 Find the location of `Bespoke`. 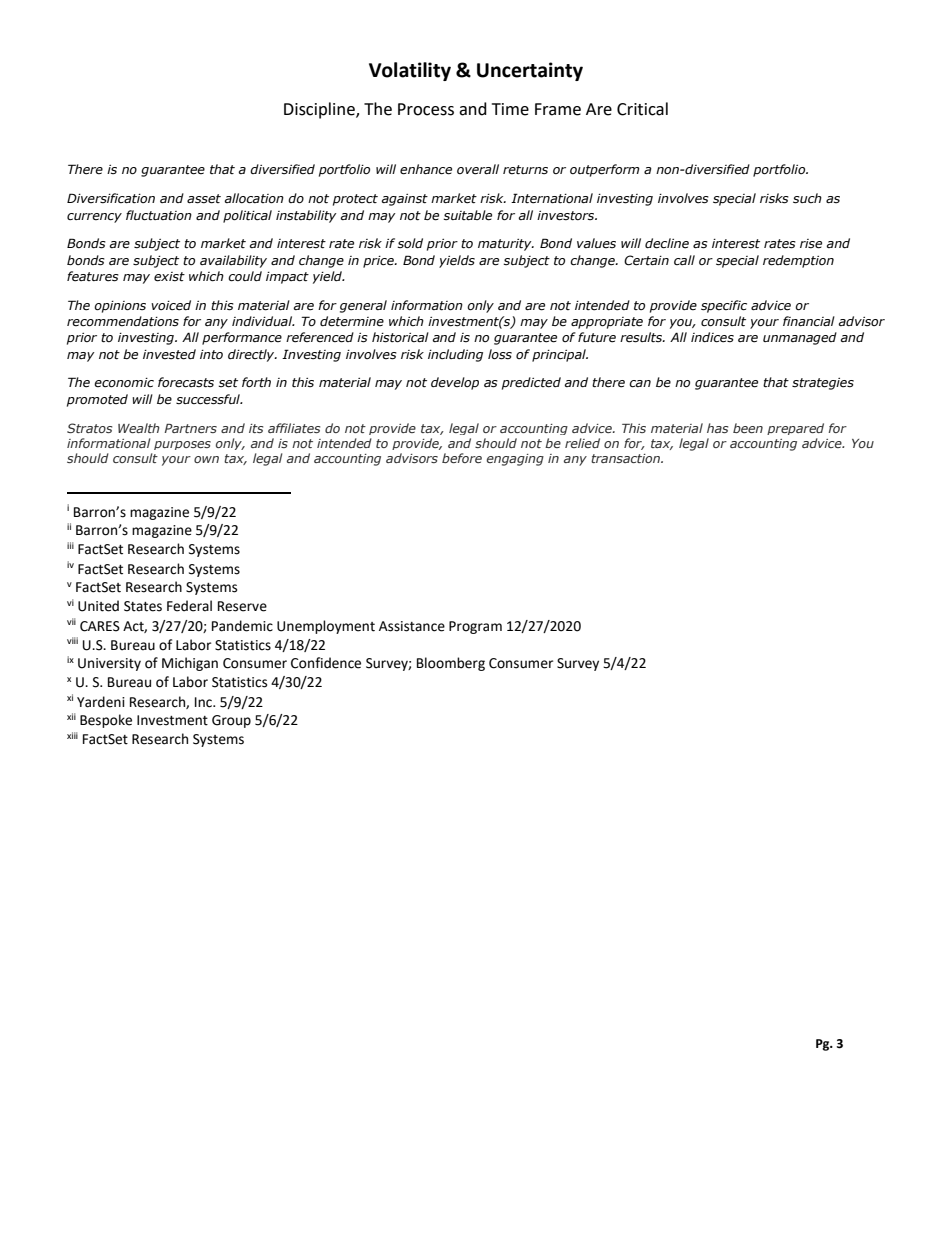

Bespoke is located at coordinates (106, 721).
